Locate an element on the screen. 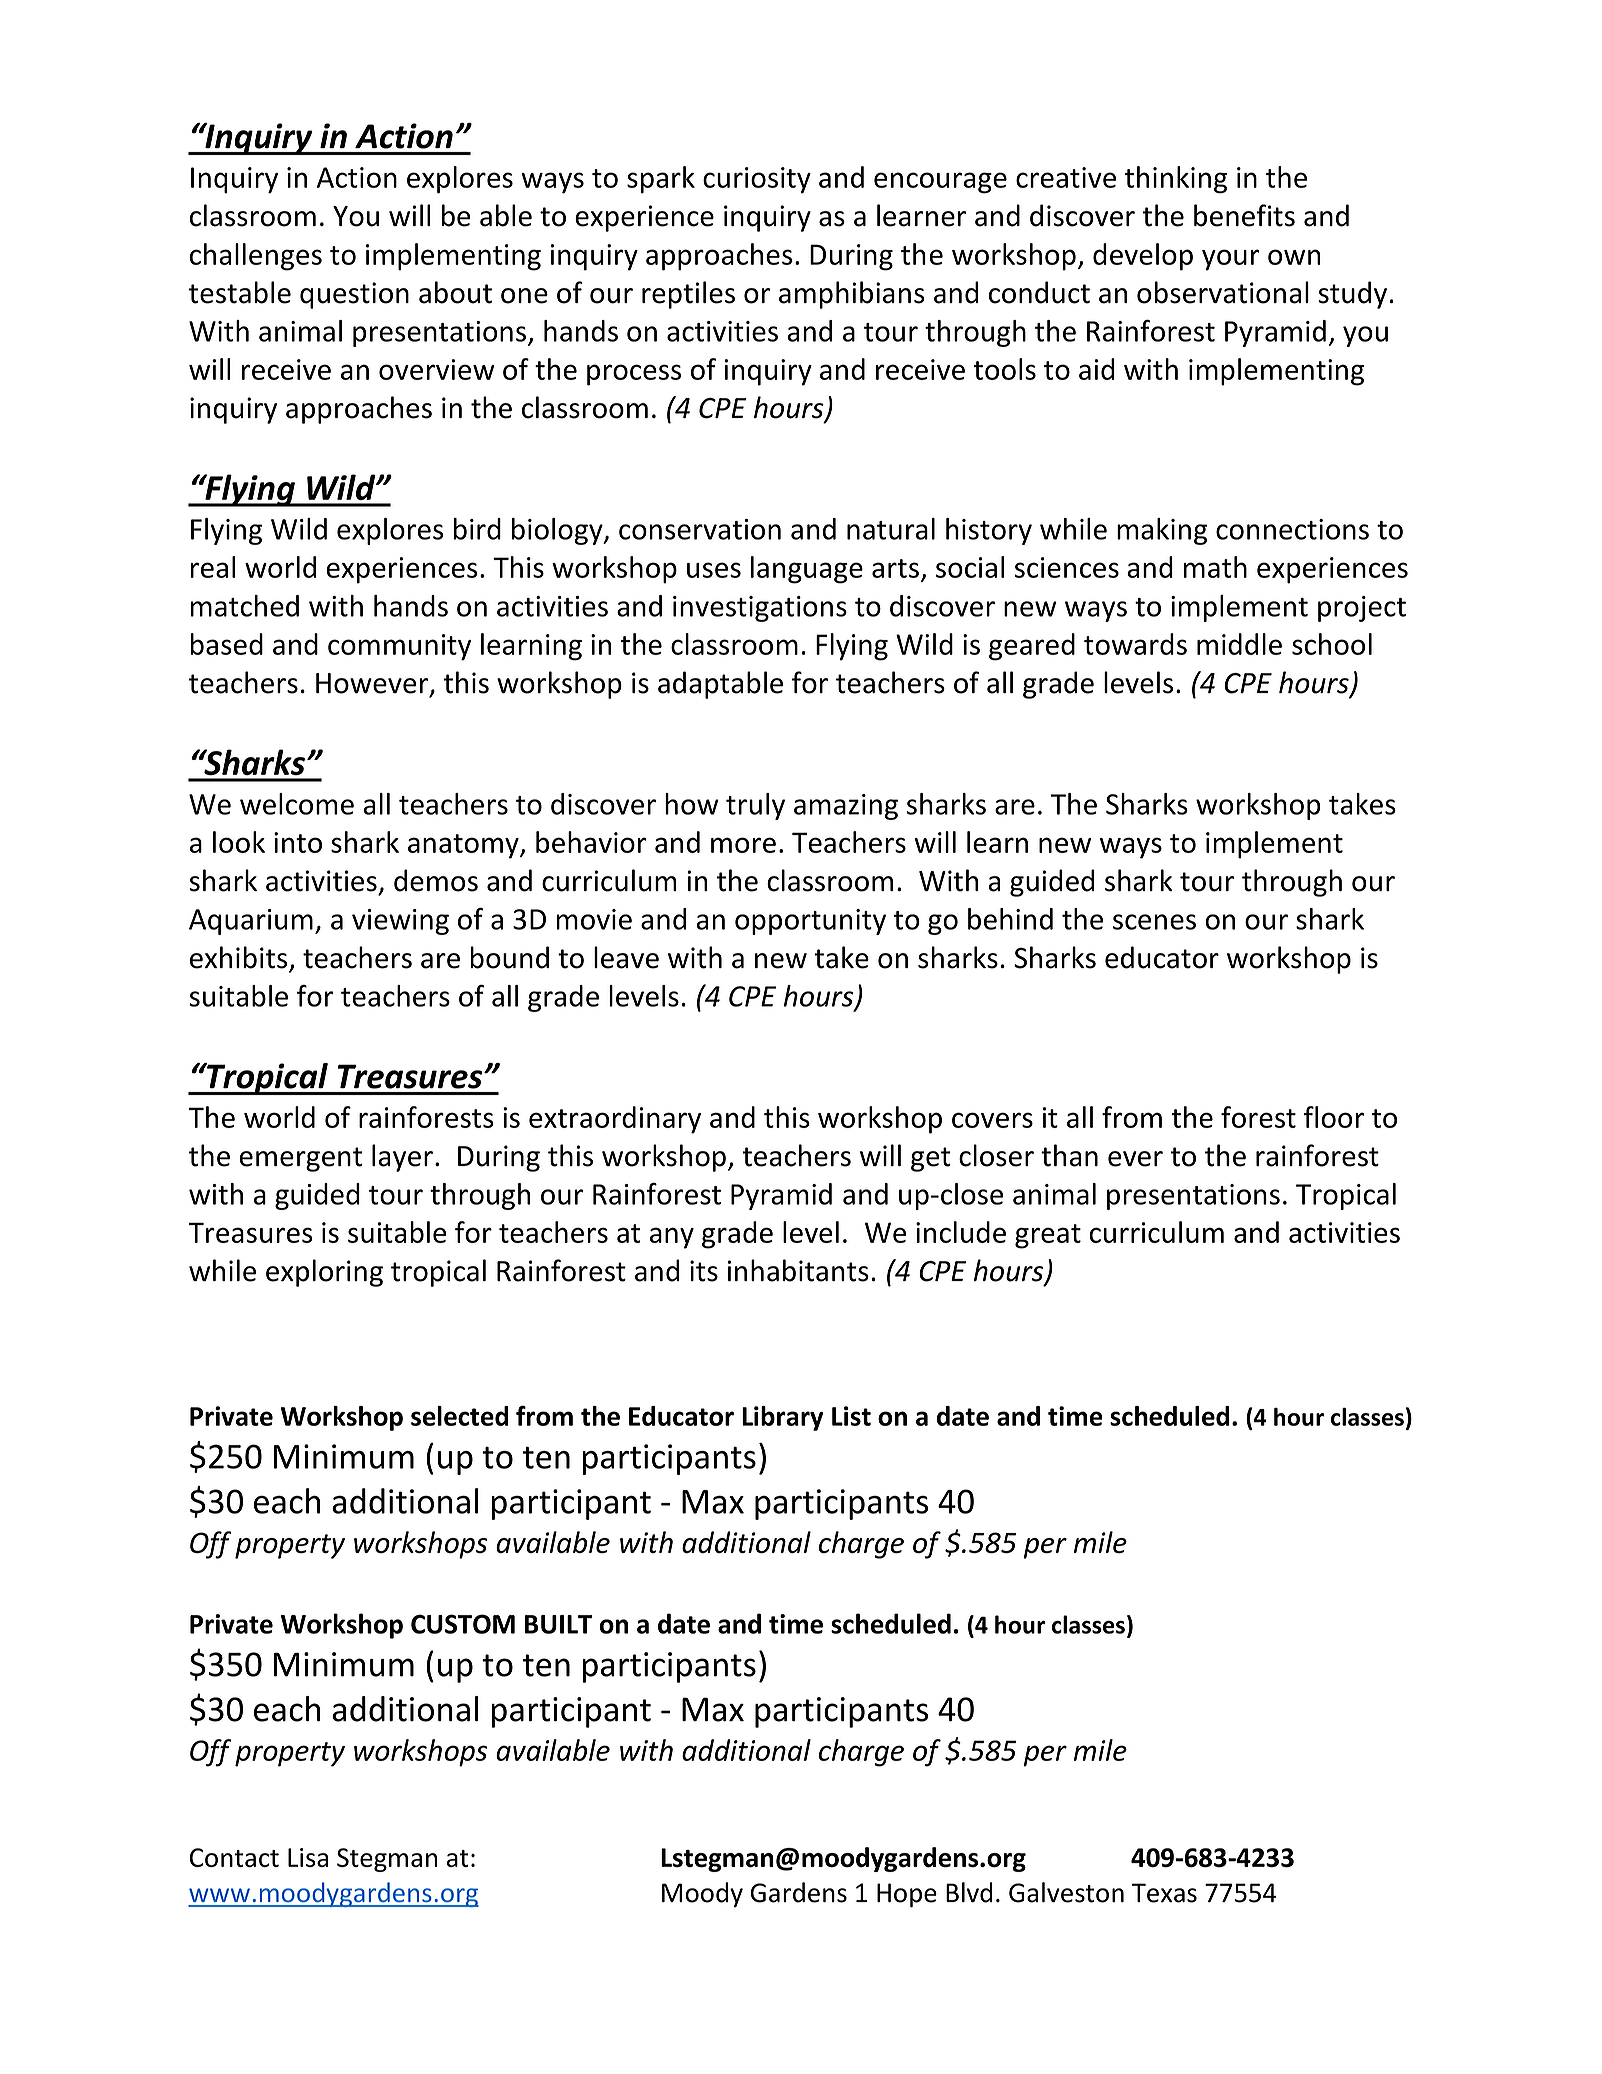 This screenshot has height=2074, width=1602. curiosity is located at coordinates (757, 180).
